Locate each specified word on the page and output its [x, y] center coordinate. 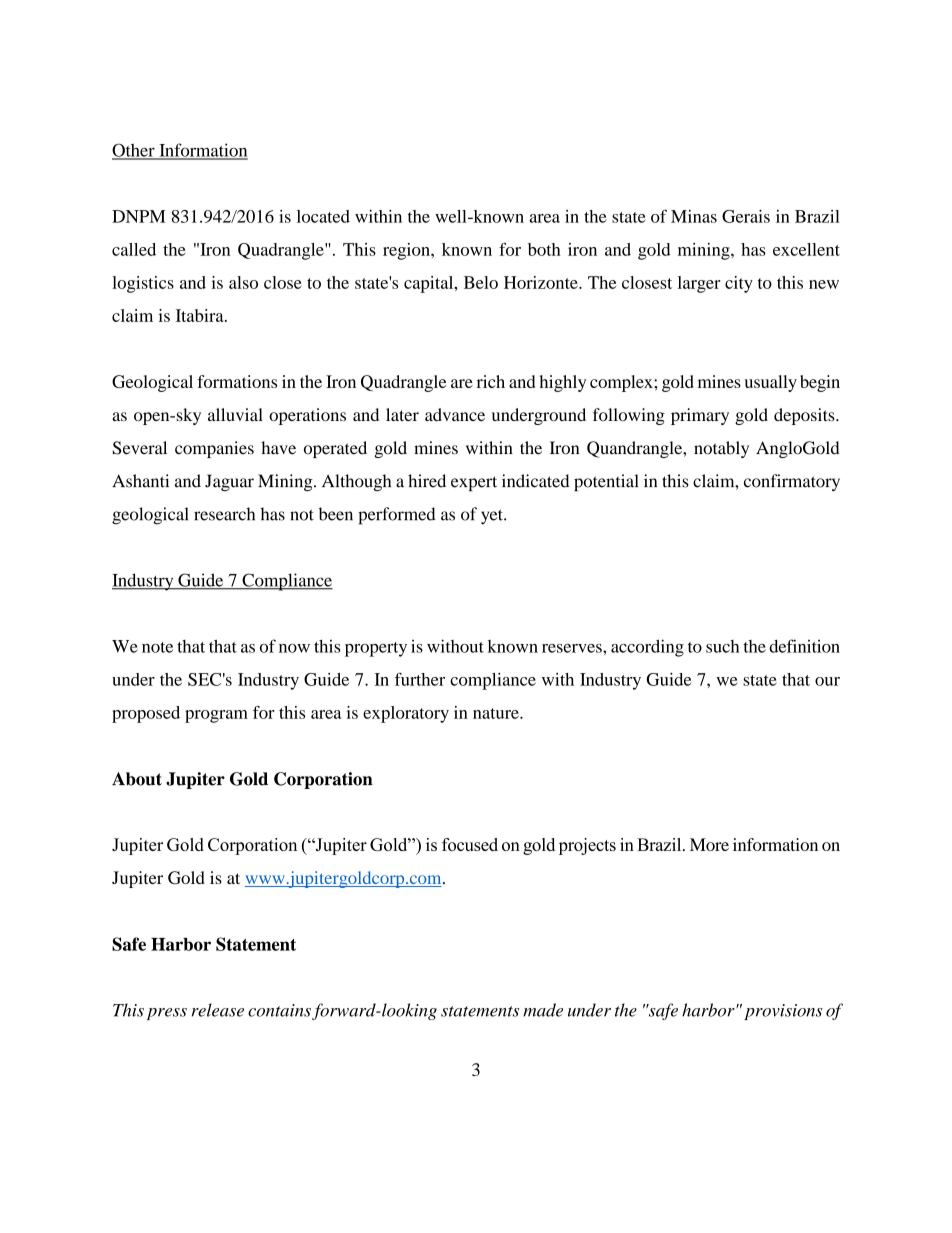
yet [493, 517]
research [224, 514]
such [722, 646]
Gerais [746, 216]
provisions [783, 1012]
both [544, 249]
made [543, 1010]
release [218, 1010]
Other [134, 151]
